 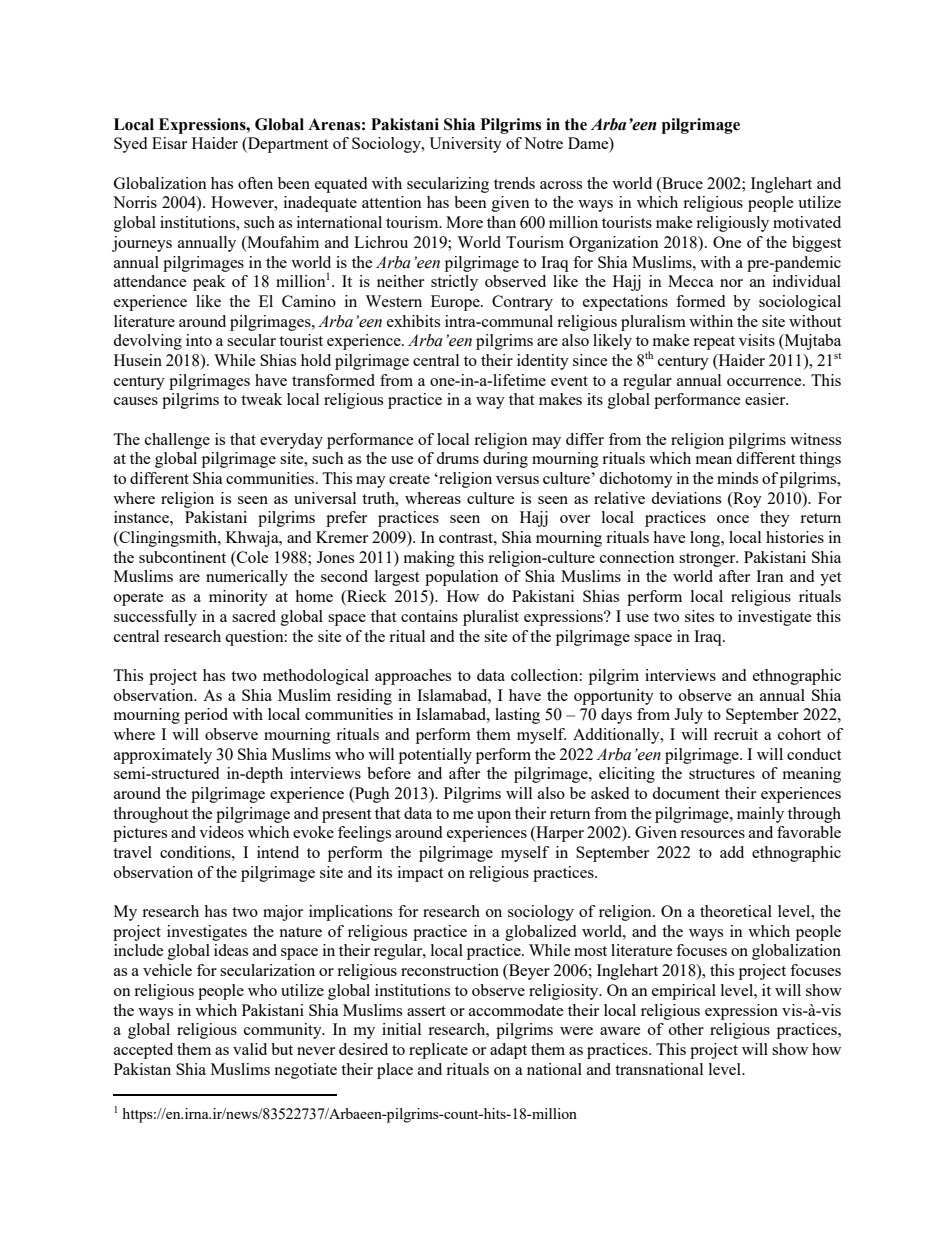 What do you see at coordinates (491, 618) in the screenshot?
I see `pluralist` at bounding box center [491, 618].
